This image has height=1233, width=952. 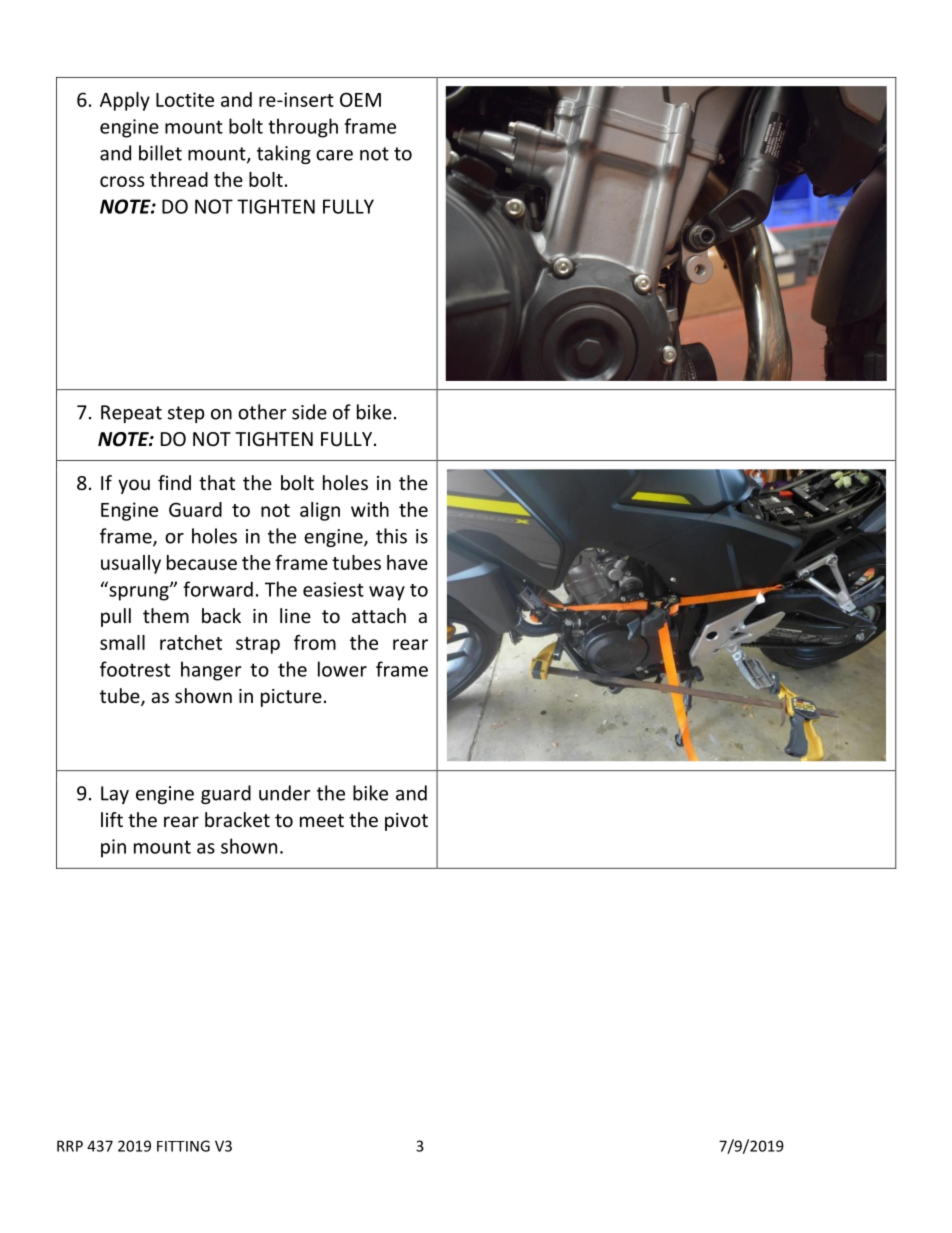 What do you see at coordinates (379, 615) in the image?
I see `attach` at bounding box center [379, 615].
